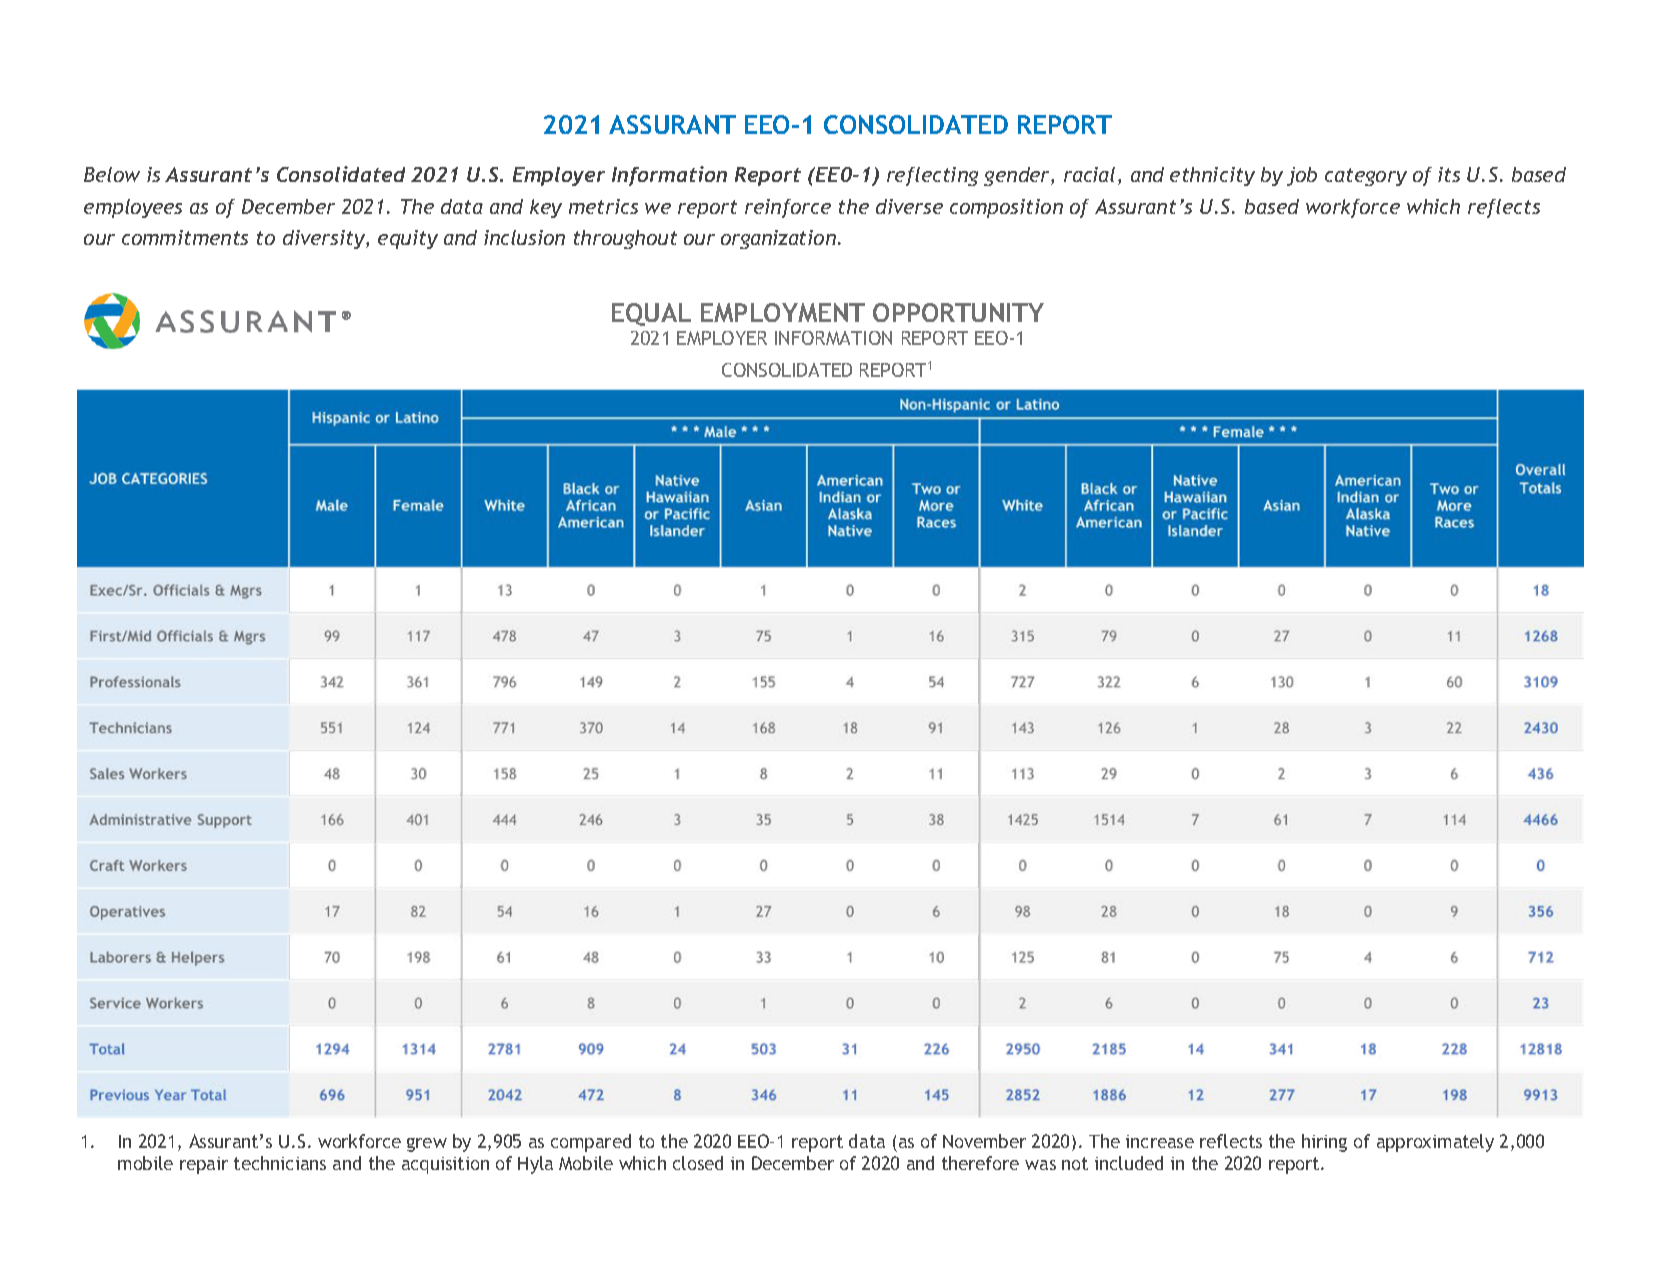 This page has height=1280, width=1657. Describe the element at coordinates (651, 314) in the page. I see `EQUAL` at that location.
